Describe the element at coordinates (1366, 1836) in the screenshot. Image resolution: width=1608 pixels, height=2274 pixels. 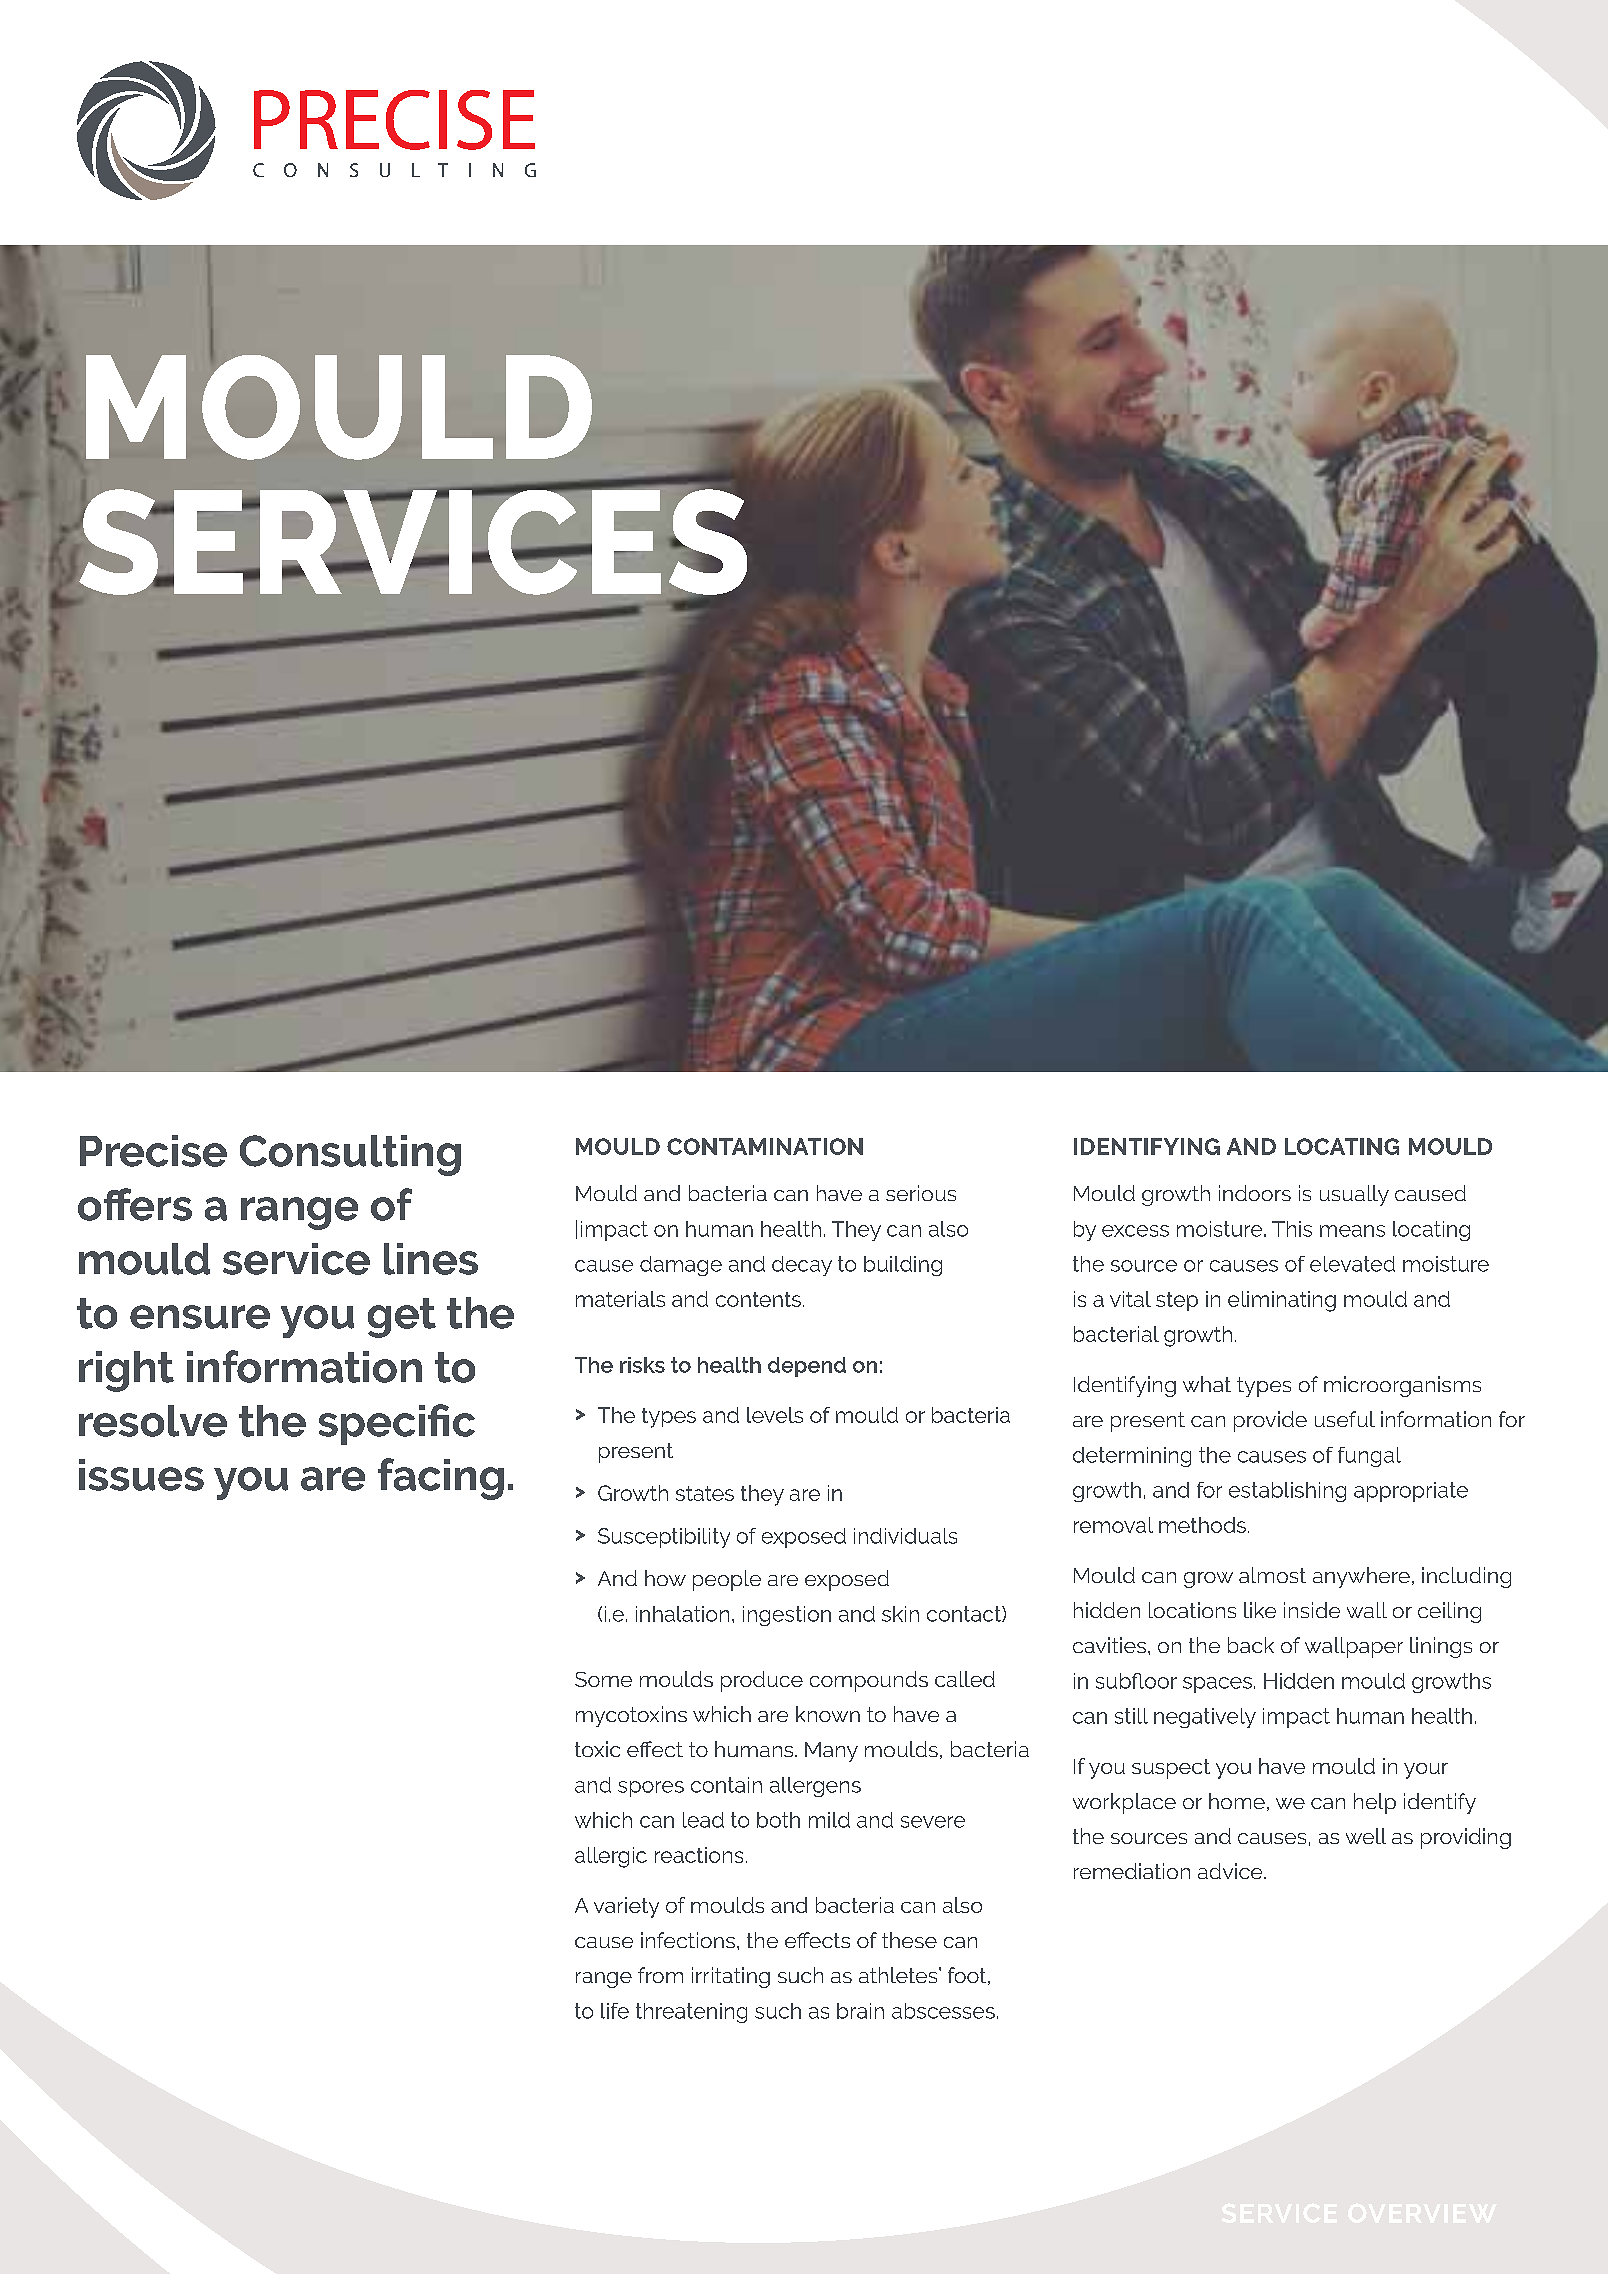
I see `well` at that location.
